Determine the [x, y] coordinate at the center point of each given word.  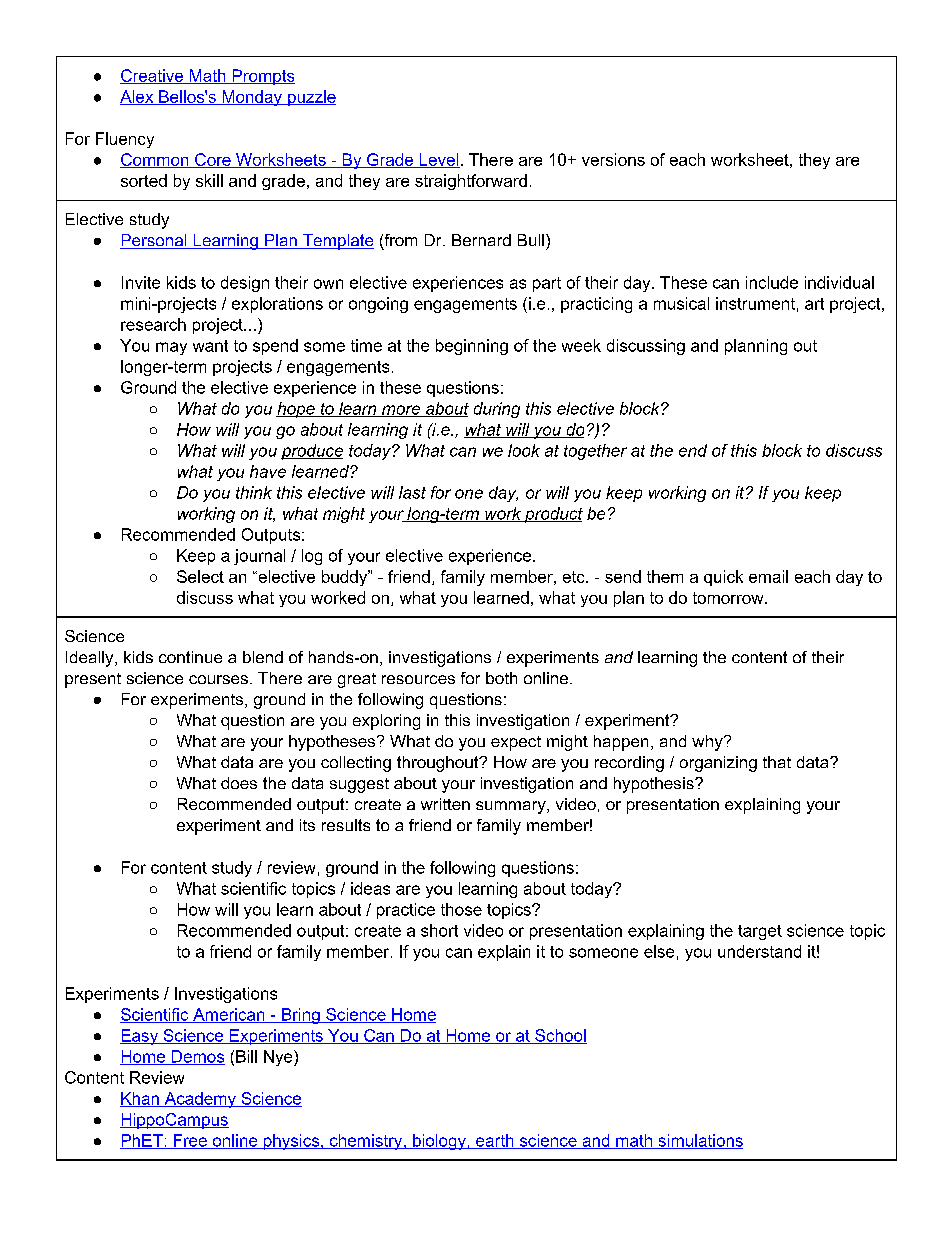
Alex [138, 97]
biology [439, 1142]
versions [613, 159]
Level [438, 160]
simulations [699, 1141]
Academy [200, 1100]
